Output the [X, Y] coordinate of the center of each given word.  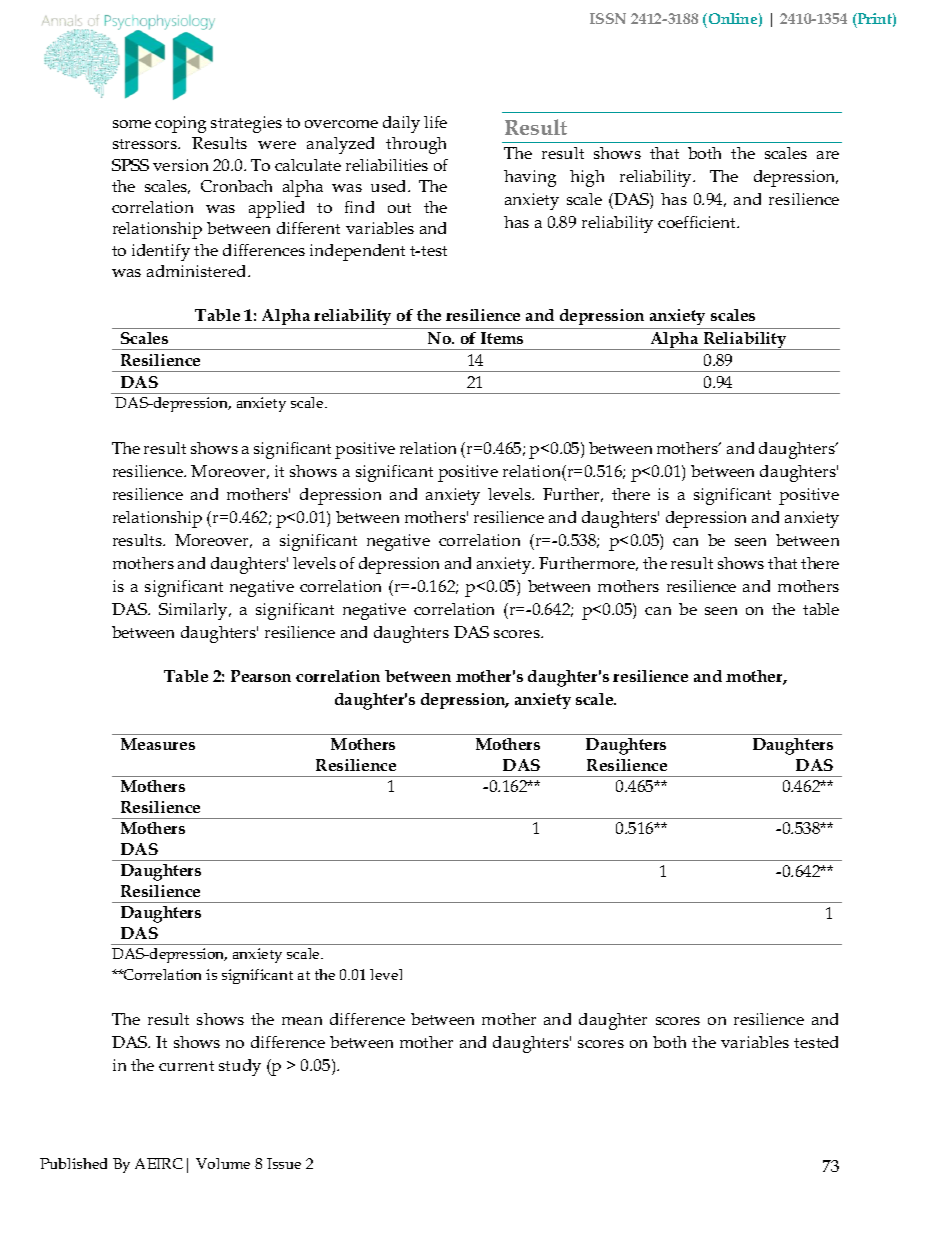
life [435, 122]
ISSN [608, 18]
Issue [284, 1163]
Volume [223, 1163]
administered [198, 271]
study [240, 1067]
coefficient [698, 222]
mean [302, 1021]
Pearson [261, 676]
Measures [158, 744]
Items [502, 338]
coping [180, 124]
